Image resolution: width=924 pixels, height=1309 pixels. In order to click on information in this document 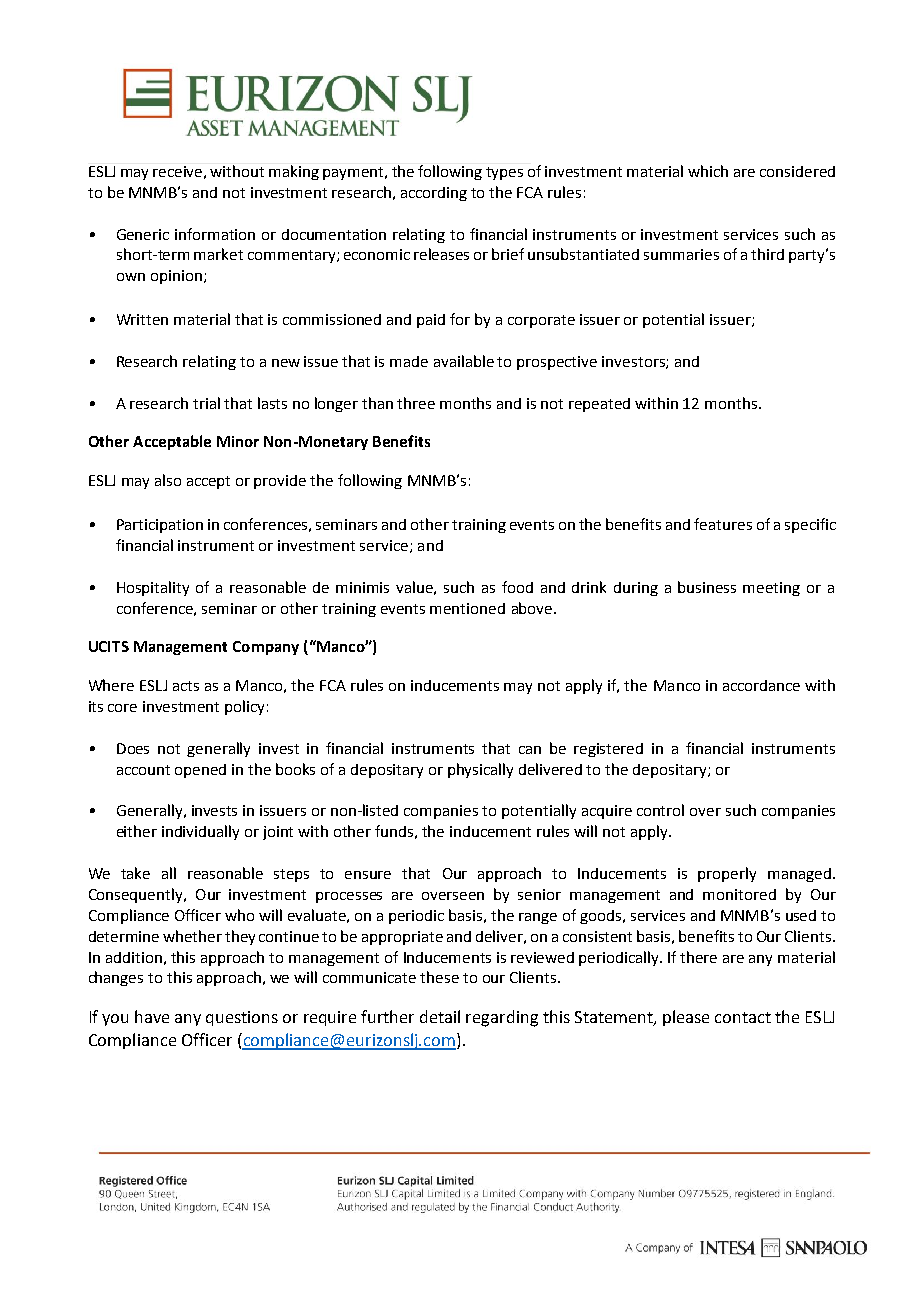, I will do `click(215, 234)`.
